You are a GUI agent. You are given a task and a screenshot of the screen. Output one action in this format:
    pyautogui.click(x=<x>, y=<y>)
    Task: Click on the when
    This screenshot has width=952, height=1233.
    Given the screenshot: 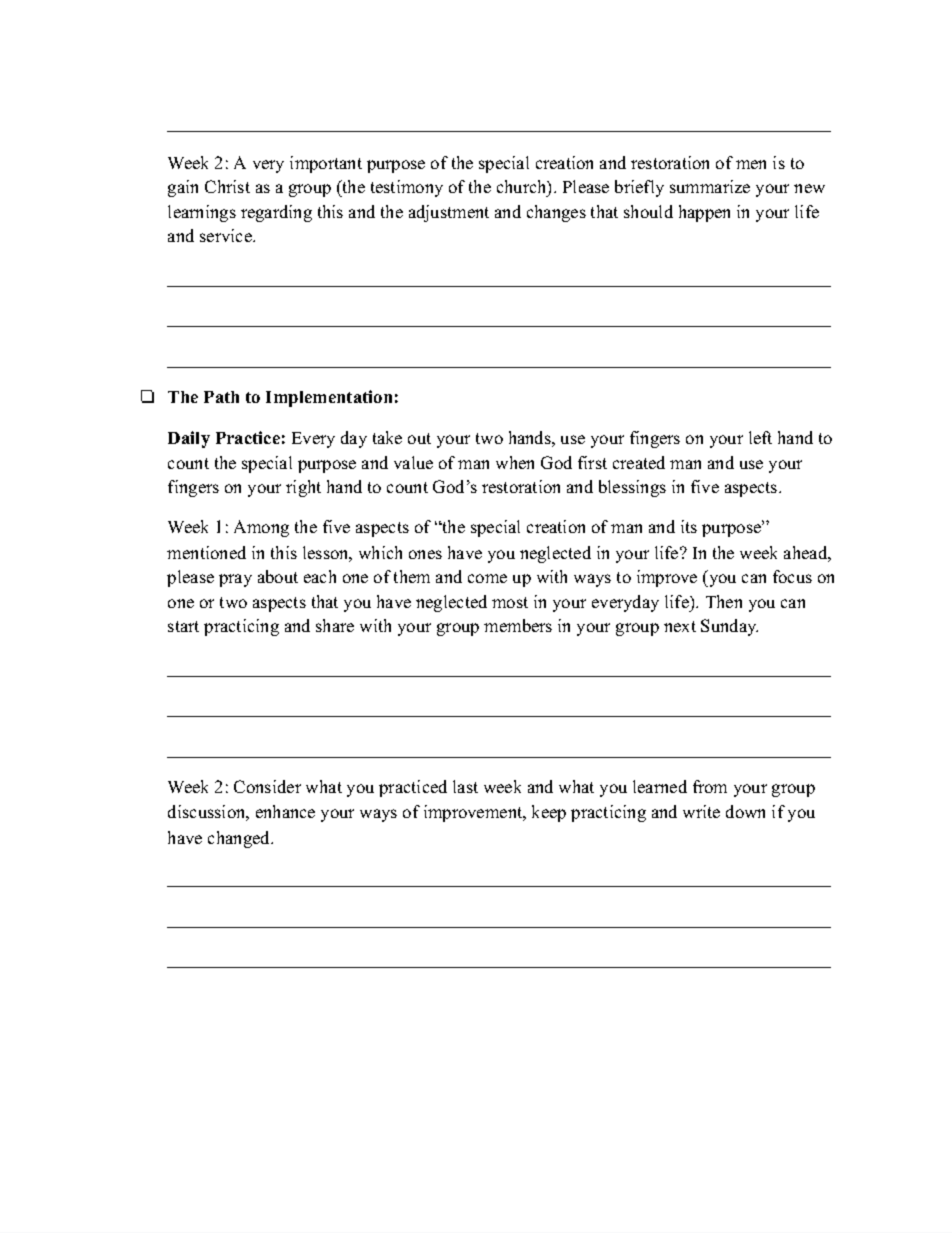 What is the action you would take?
    pyautogui.click(x=515, y=462)
